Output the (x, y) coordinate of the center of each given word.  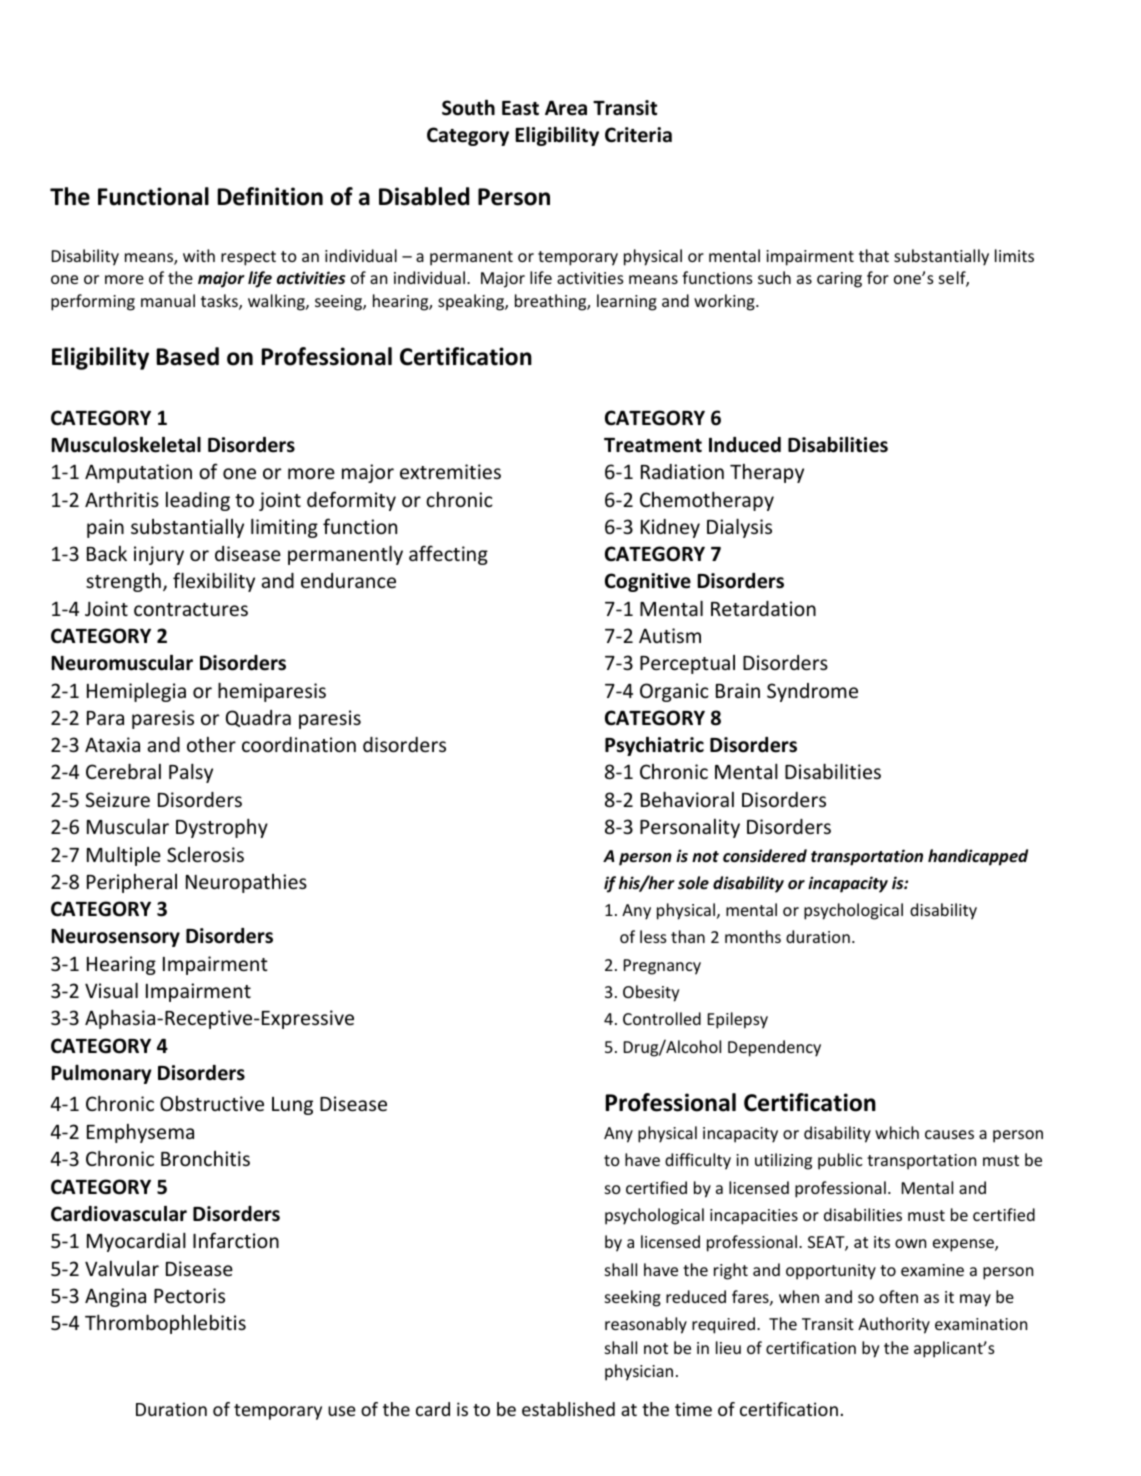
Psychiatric (654, 746)
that (874, 255)
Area (566, 108)
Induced (745, 445)
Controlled (662, 1018)
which (897, 1132)
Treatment (653, 445)
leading (198, 501)
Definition (270, 196)
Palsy (191, 773)
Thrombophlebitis (165, 1324)
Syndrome (812, 692)
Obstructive (212, 1103)
